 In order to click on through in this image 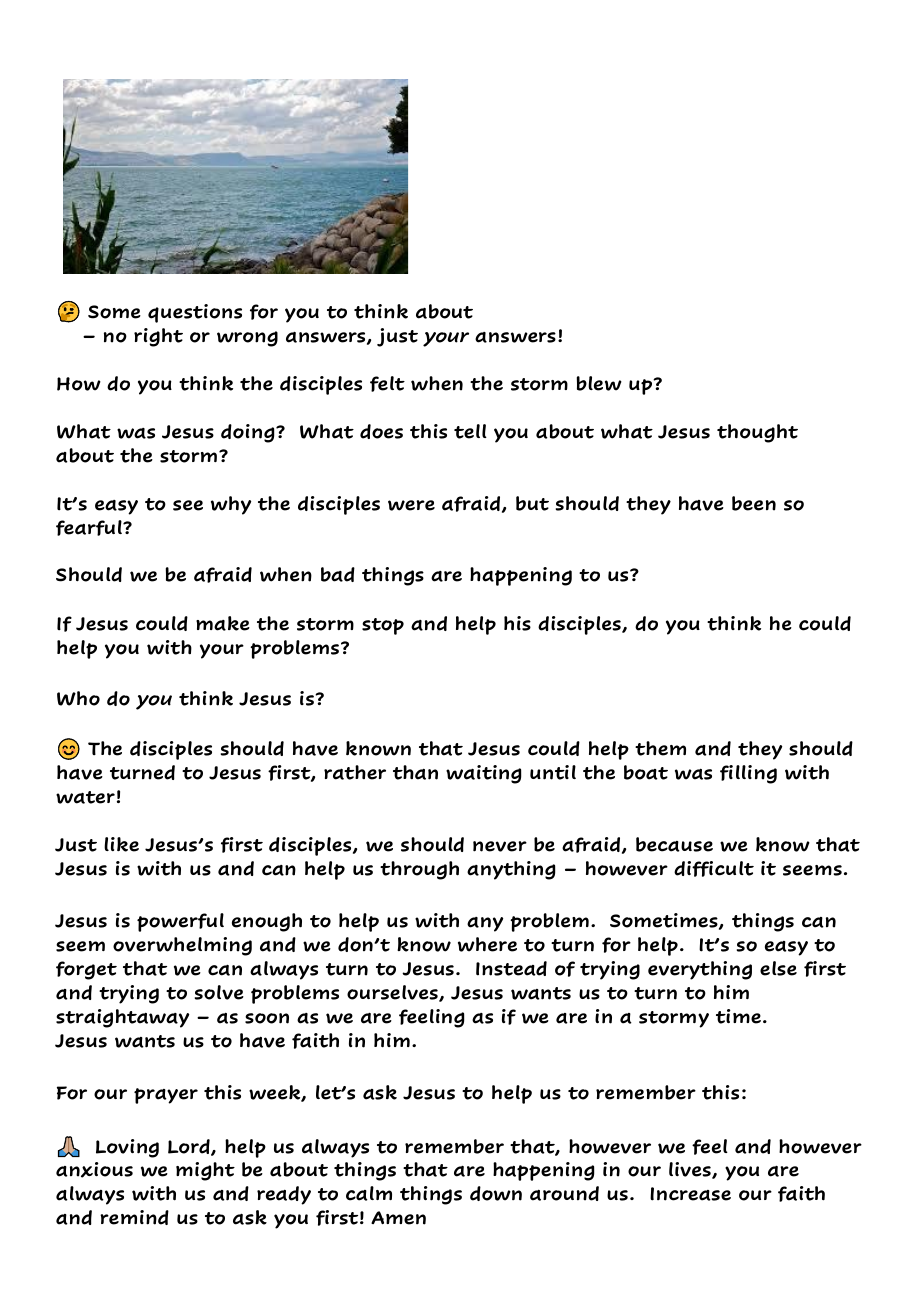, I will do `click(419, 870)`.
